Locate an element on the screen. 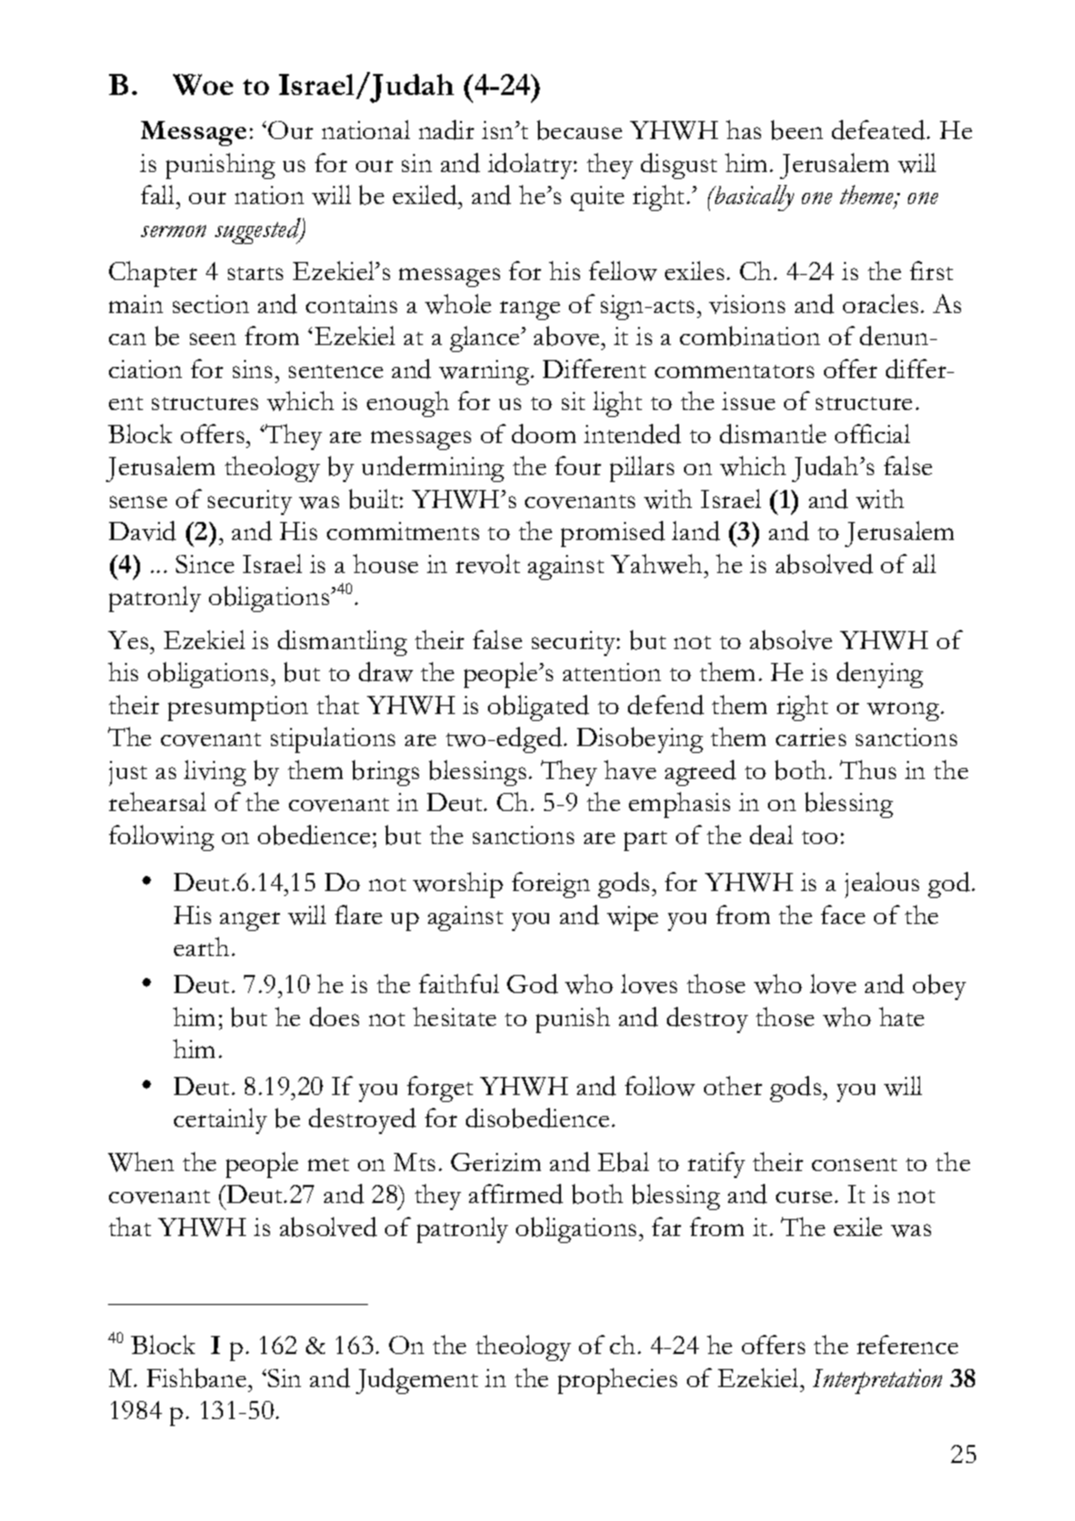 The width and height of the screenshot is (1075, 1521). prophecies is located at coordinates (617, 1381).
